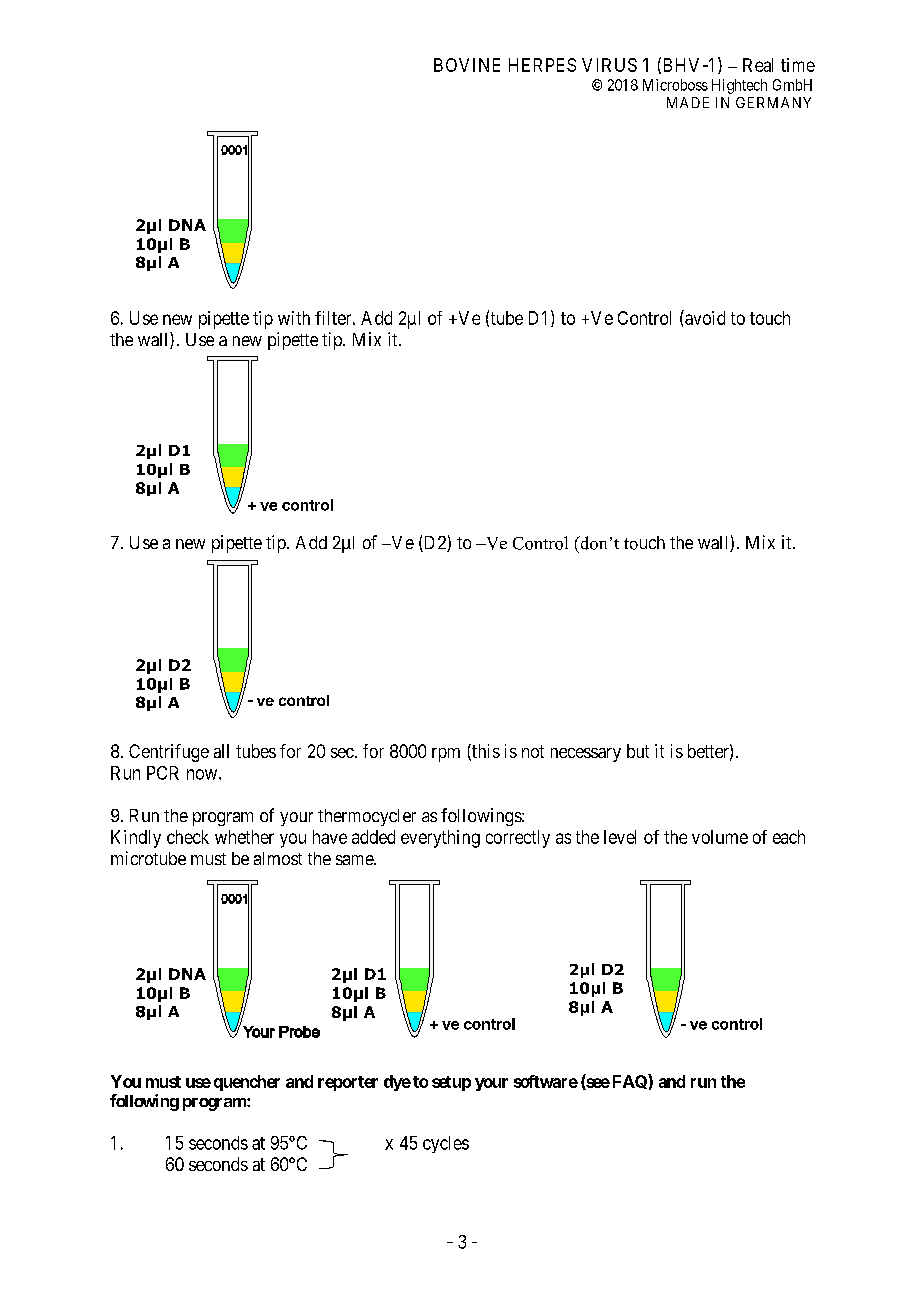 The image size is (924, 1308). Describe the element at coordinates (203, 774) in the document. I see `now` at that location.
